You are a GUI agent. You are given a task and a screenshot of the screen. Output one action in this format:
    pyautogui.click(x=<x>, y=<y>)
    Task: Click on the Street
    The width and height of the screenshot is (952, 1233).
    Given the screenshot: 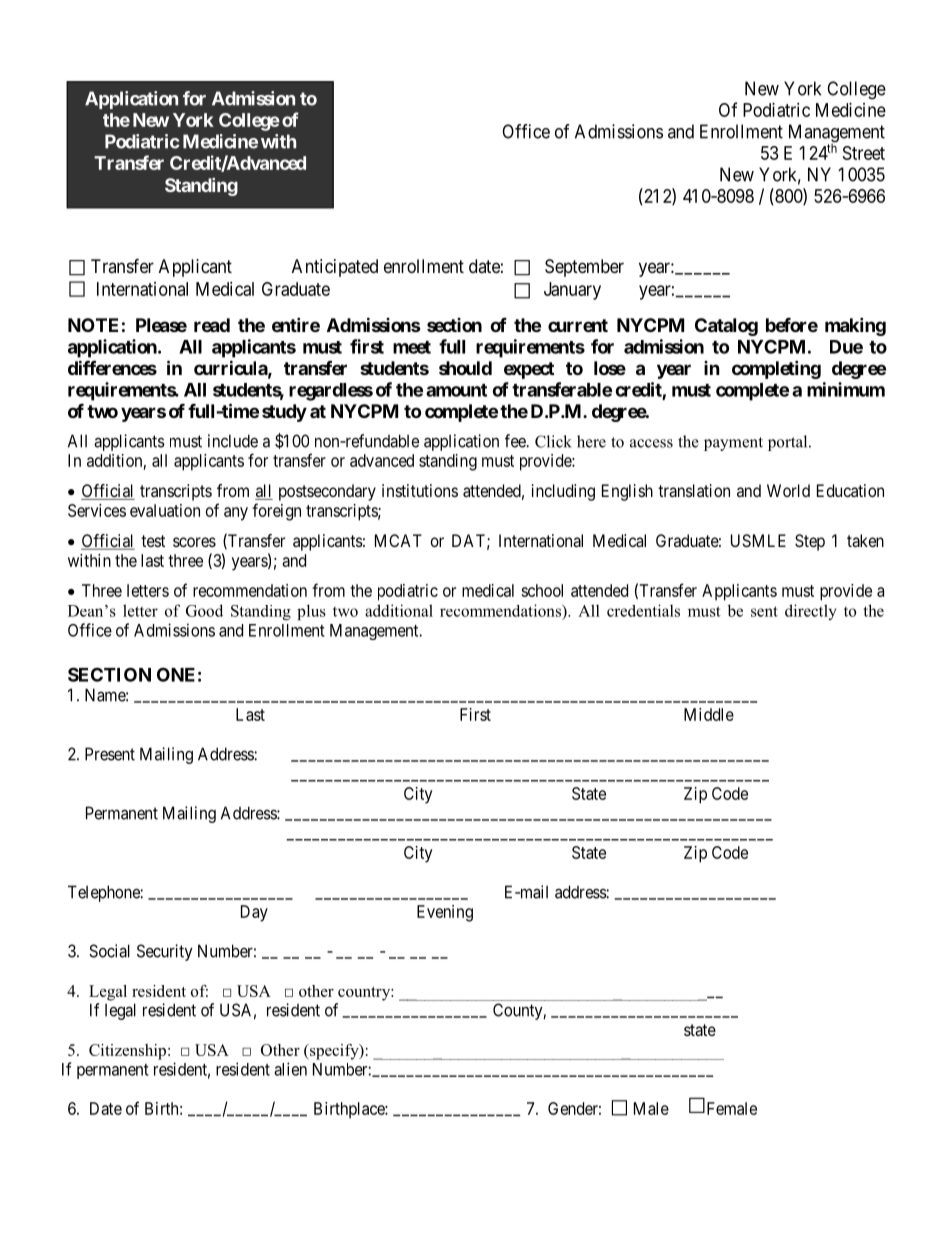 What is the action you would take?
    pyautogui.click(x=864, y=153)
